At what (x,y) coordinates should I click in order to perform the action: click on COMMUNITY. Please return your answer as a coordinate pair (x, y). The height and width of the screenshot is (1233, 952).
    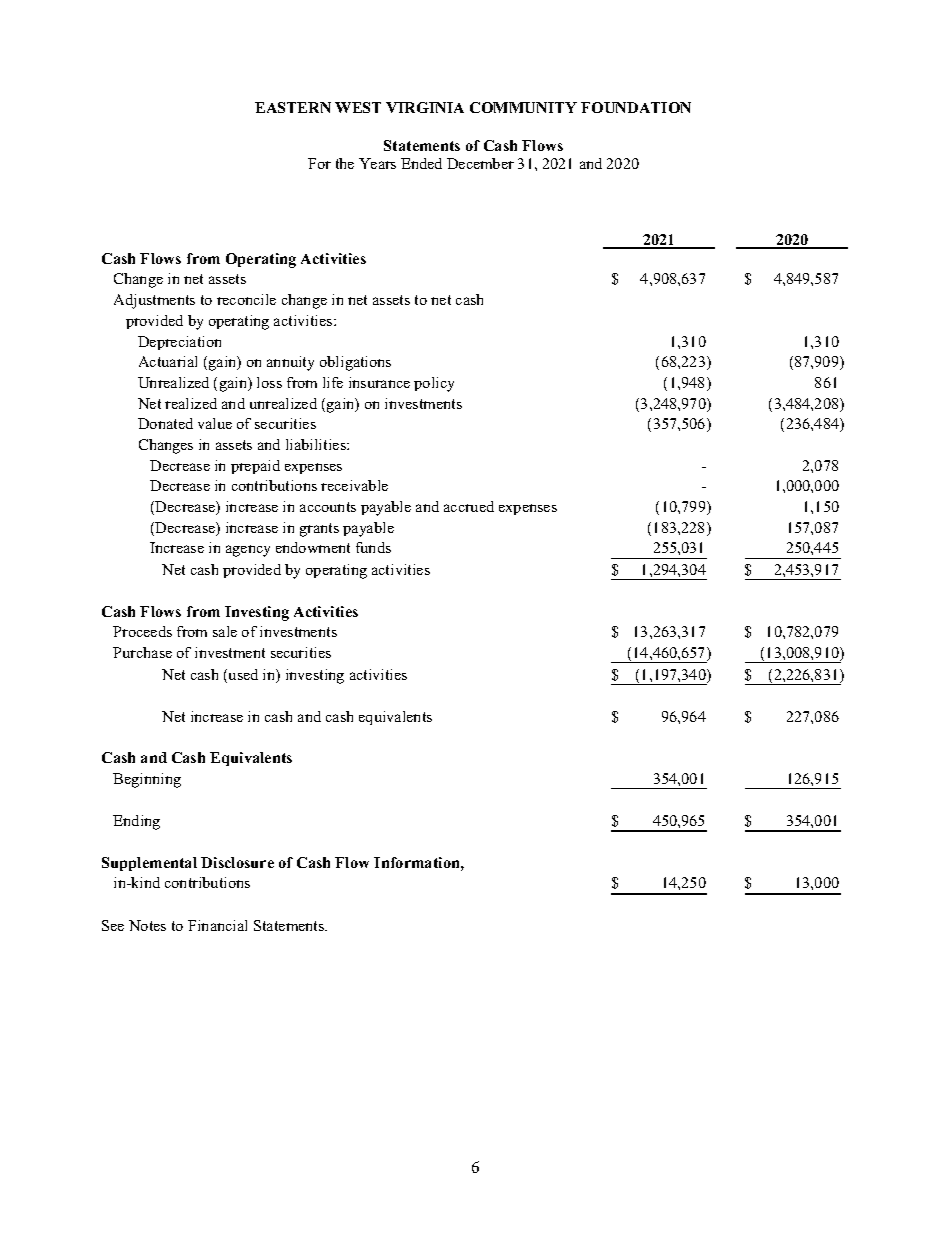
    Looking at the image, I should click on (523, 107).
